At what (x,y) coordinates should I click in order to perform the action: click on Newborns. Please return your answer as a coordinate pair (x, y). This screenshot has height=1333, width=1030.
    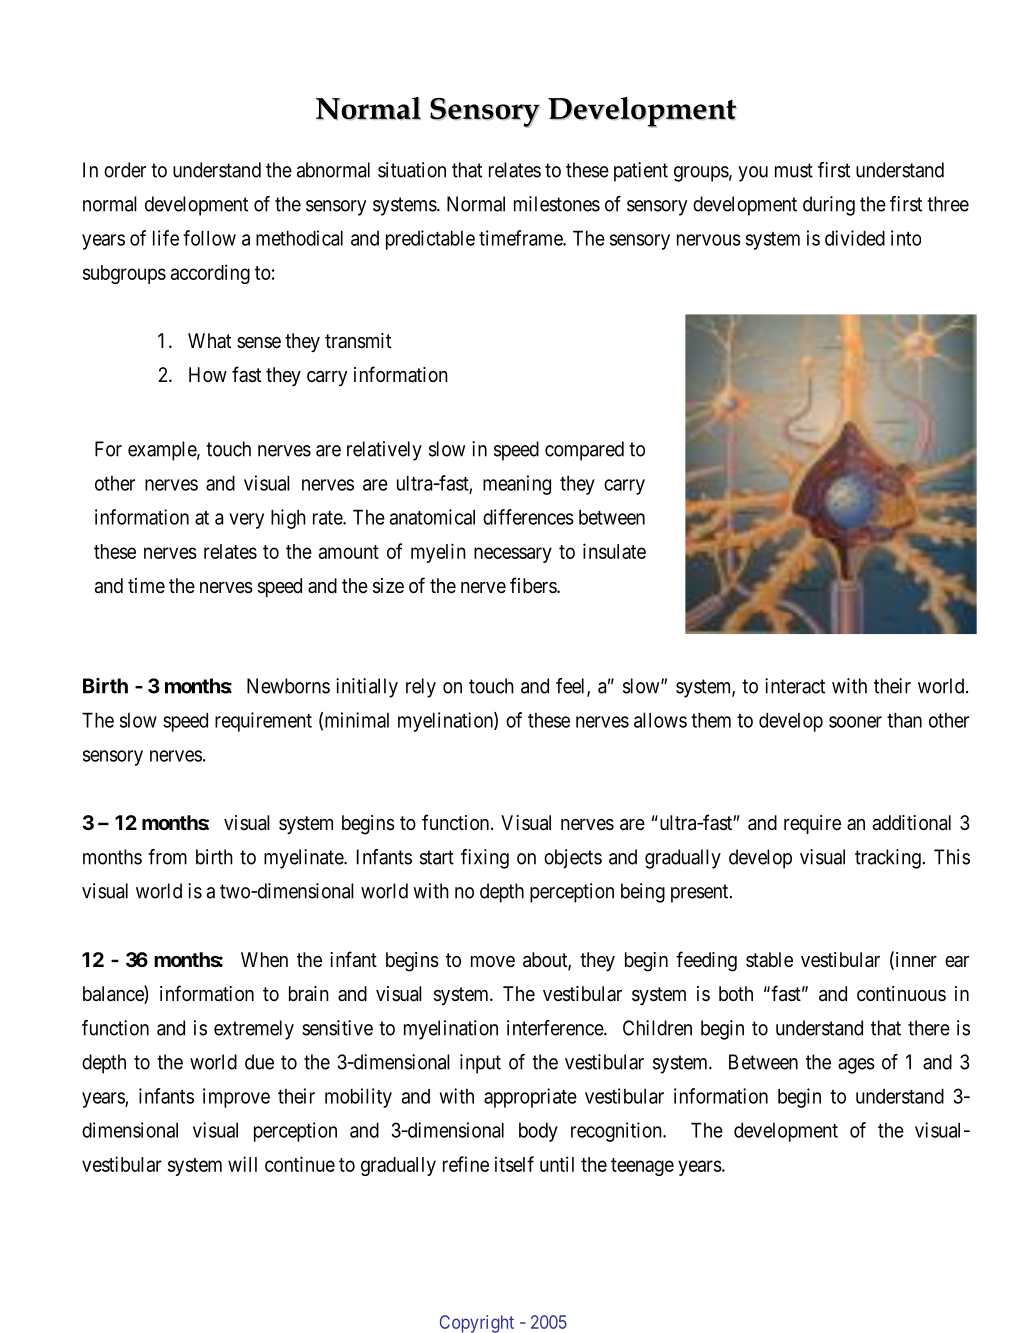
    Looking at the image, I should click on (288, 686).
